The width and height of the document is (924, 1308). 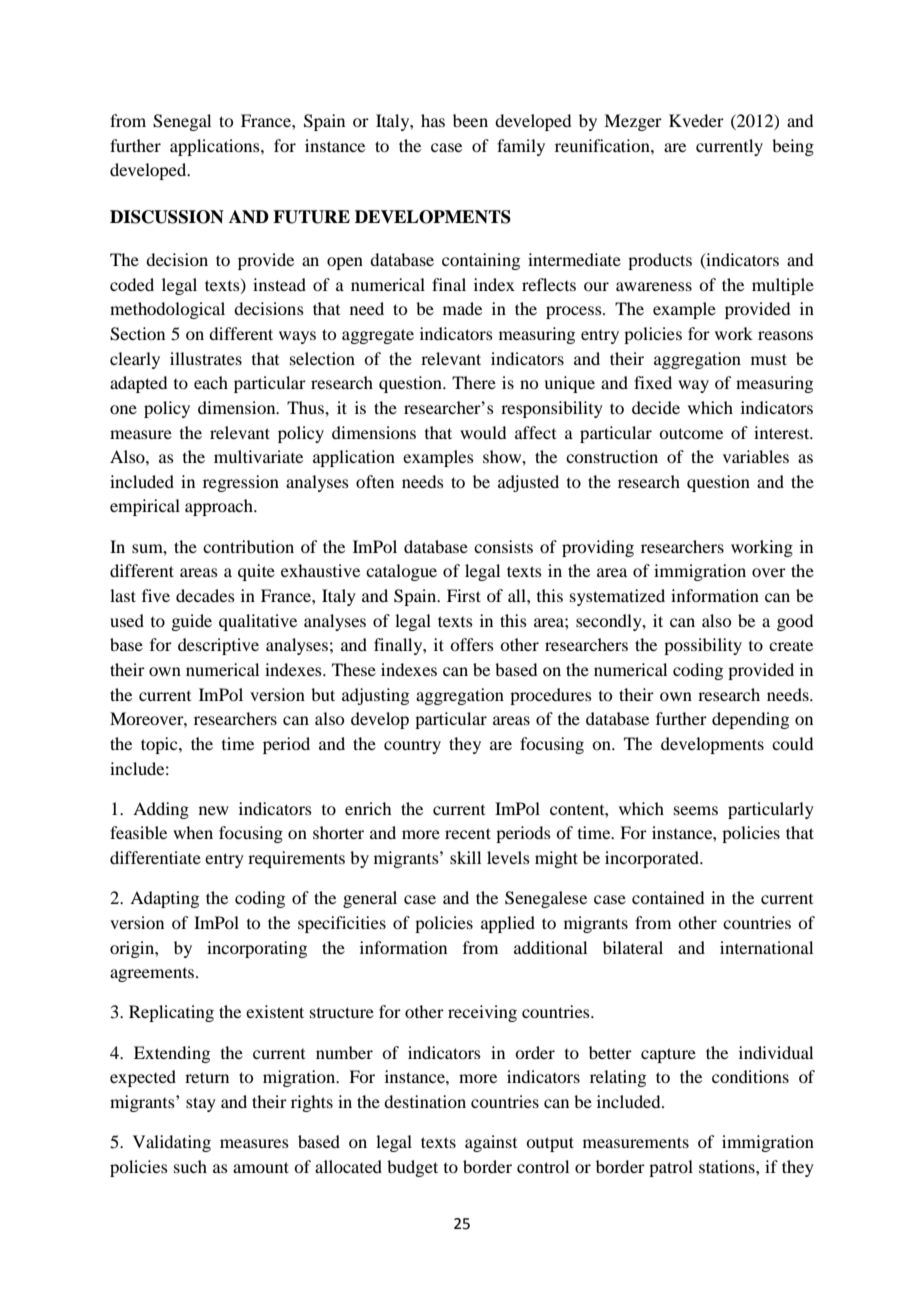 What do you see at coordinates (164, 899) in the document?
I see `Adapting` at bounding box center [164, 899].
